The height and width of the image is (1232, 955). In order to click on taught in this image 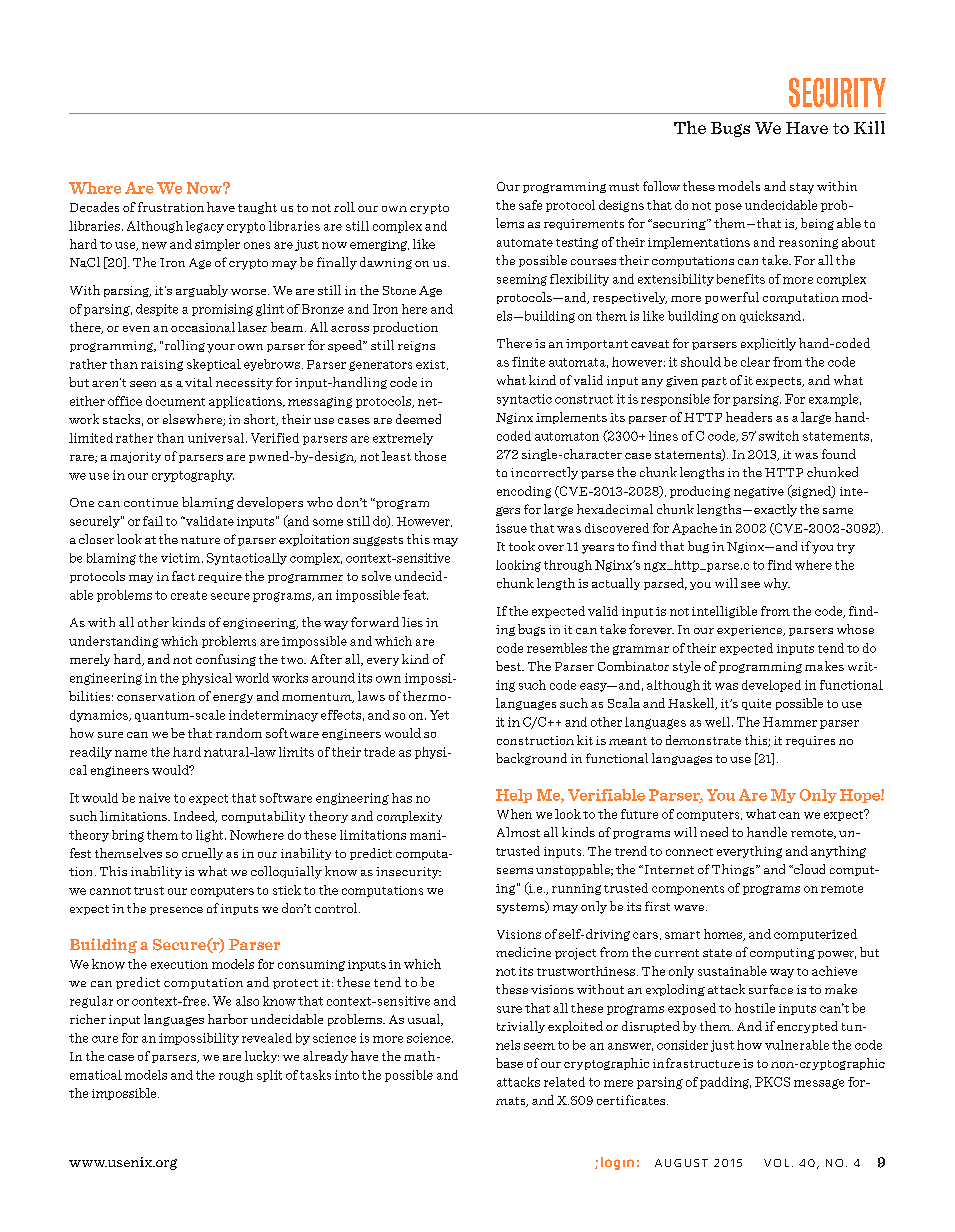, I will do `click(257, 208)`.
